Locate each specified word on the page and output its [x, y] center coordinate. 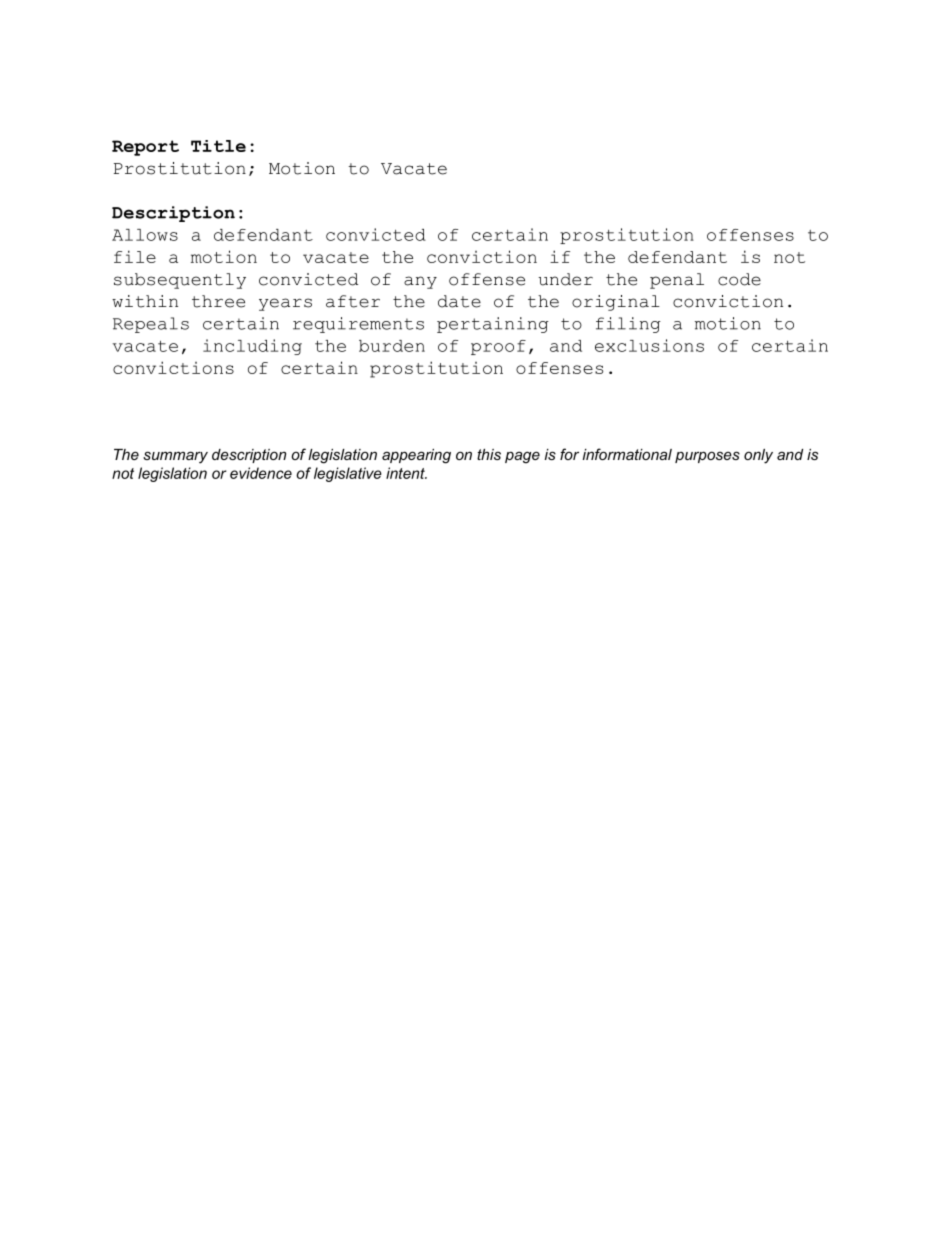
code [739, 279]
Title [218, 146]
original [616, 303]
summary [175, 457]
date [459, 301]
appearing [416, 456]
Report [145, 148]
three [218, 301]
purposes [707, 457]
